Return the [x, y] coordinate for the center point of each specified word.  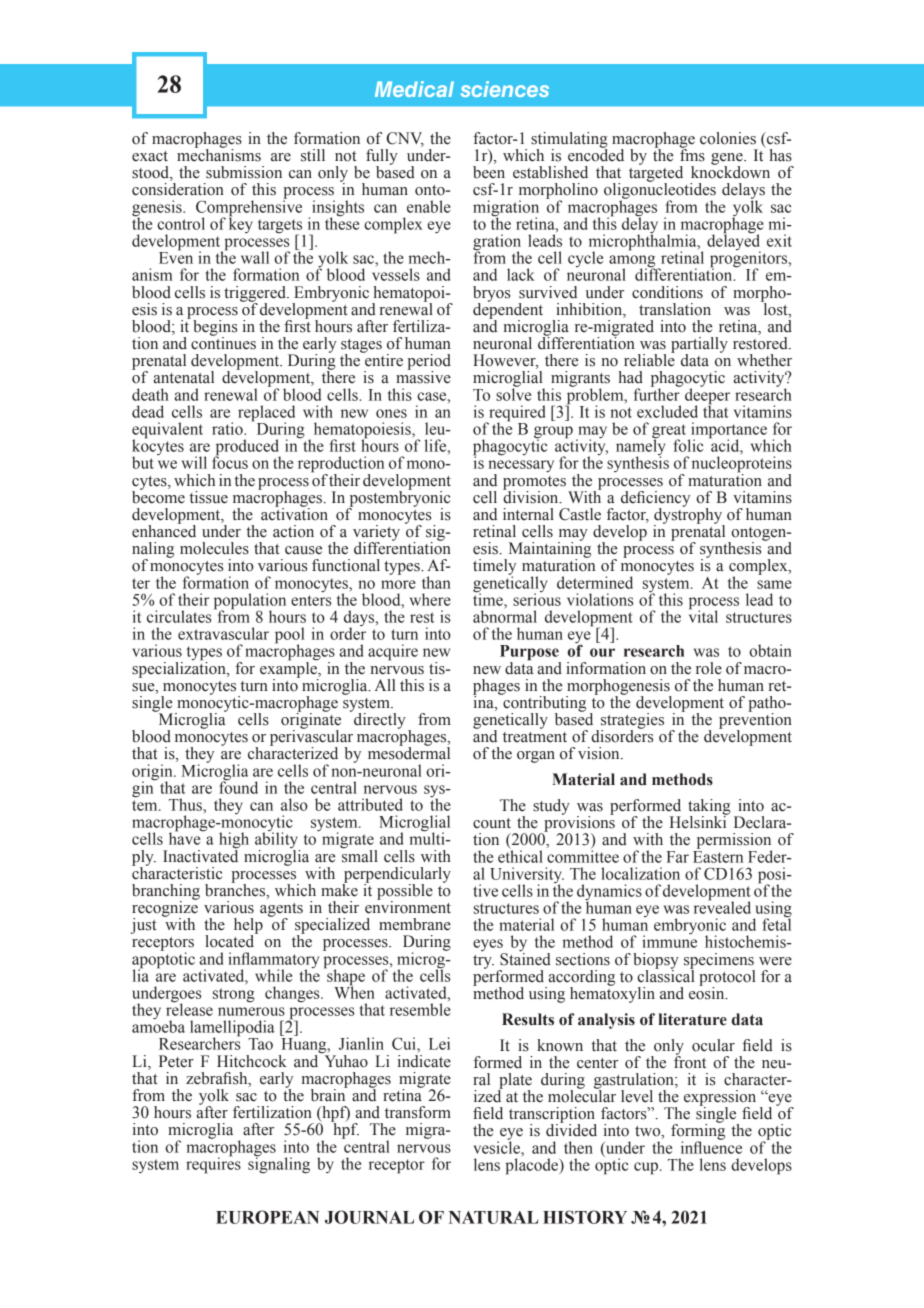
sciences [505, 89]
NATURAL [493, 1217]
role [709, 668]
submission [244, 172]
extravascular [223, 633]
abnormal [505, 615]
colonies [728, 138]
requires [213, 1164]
